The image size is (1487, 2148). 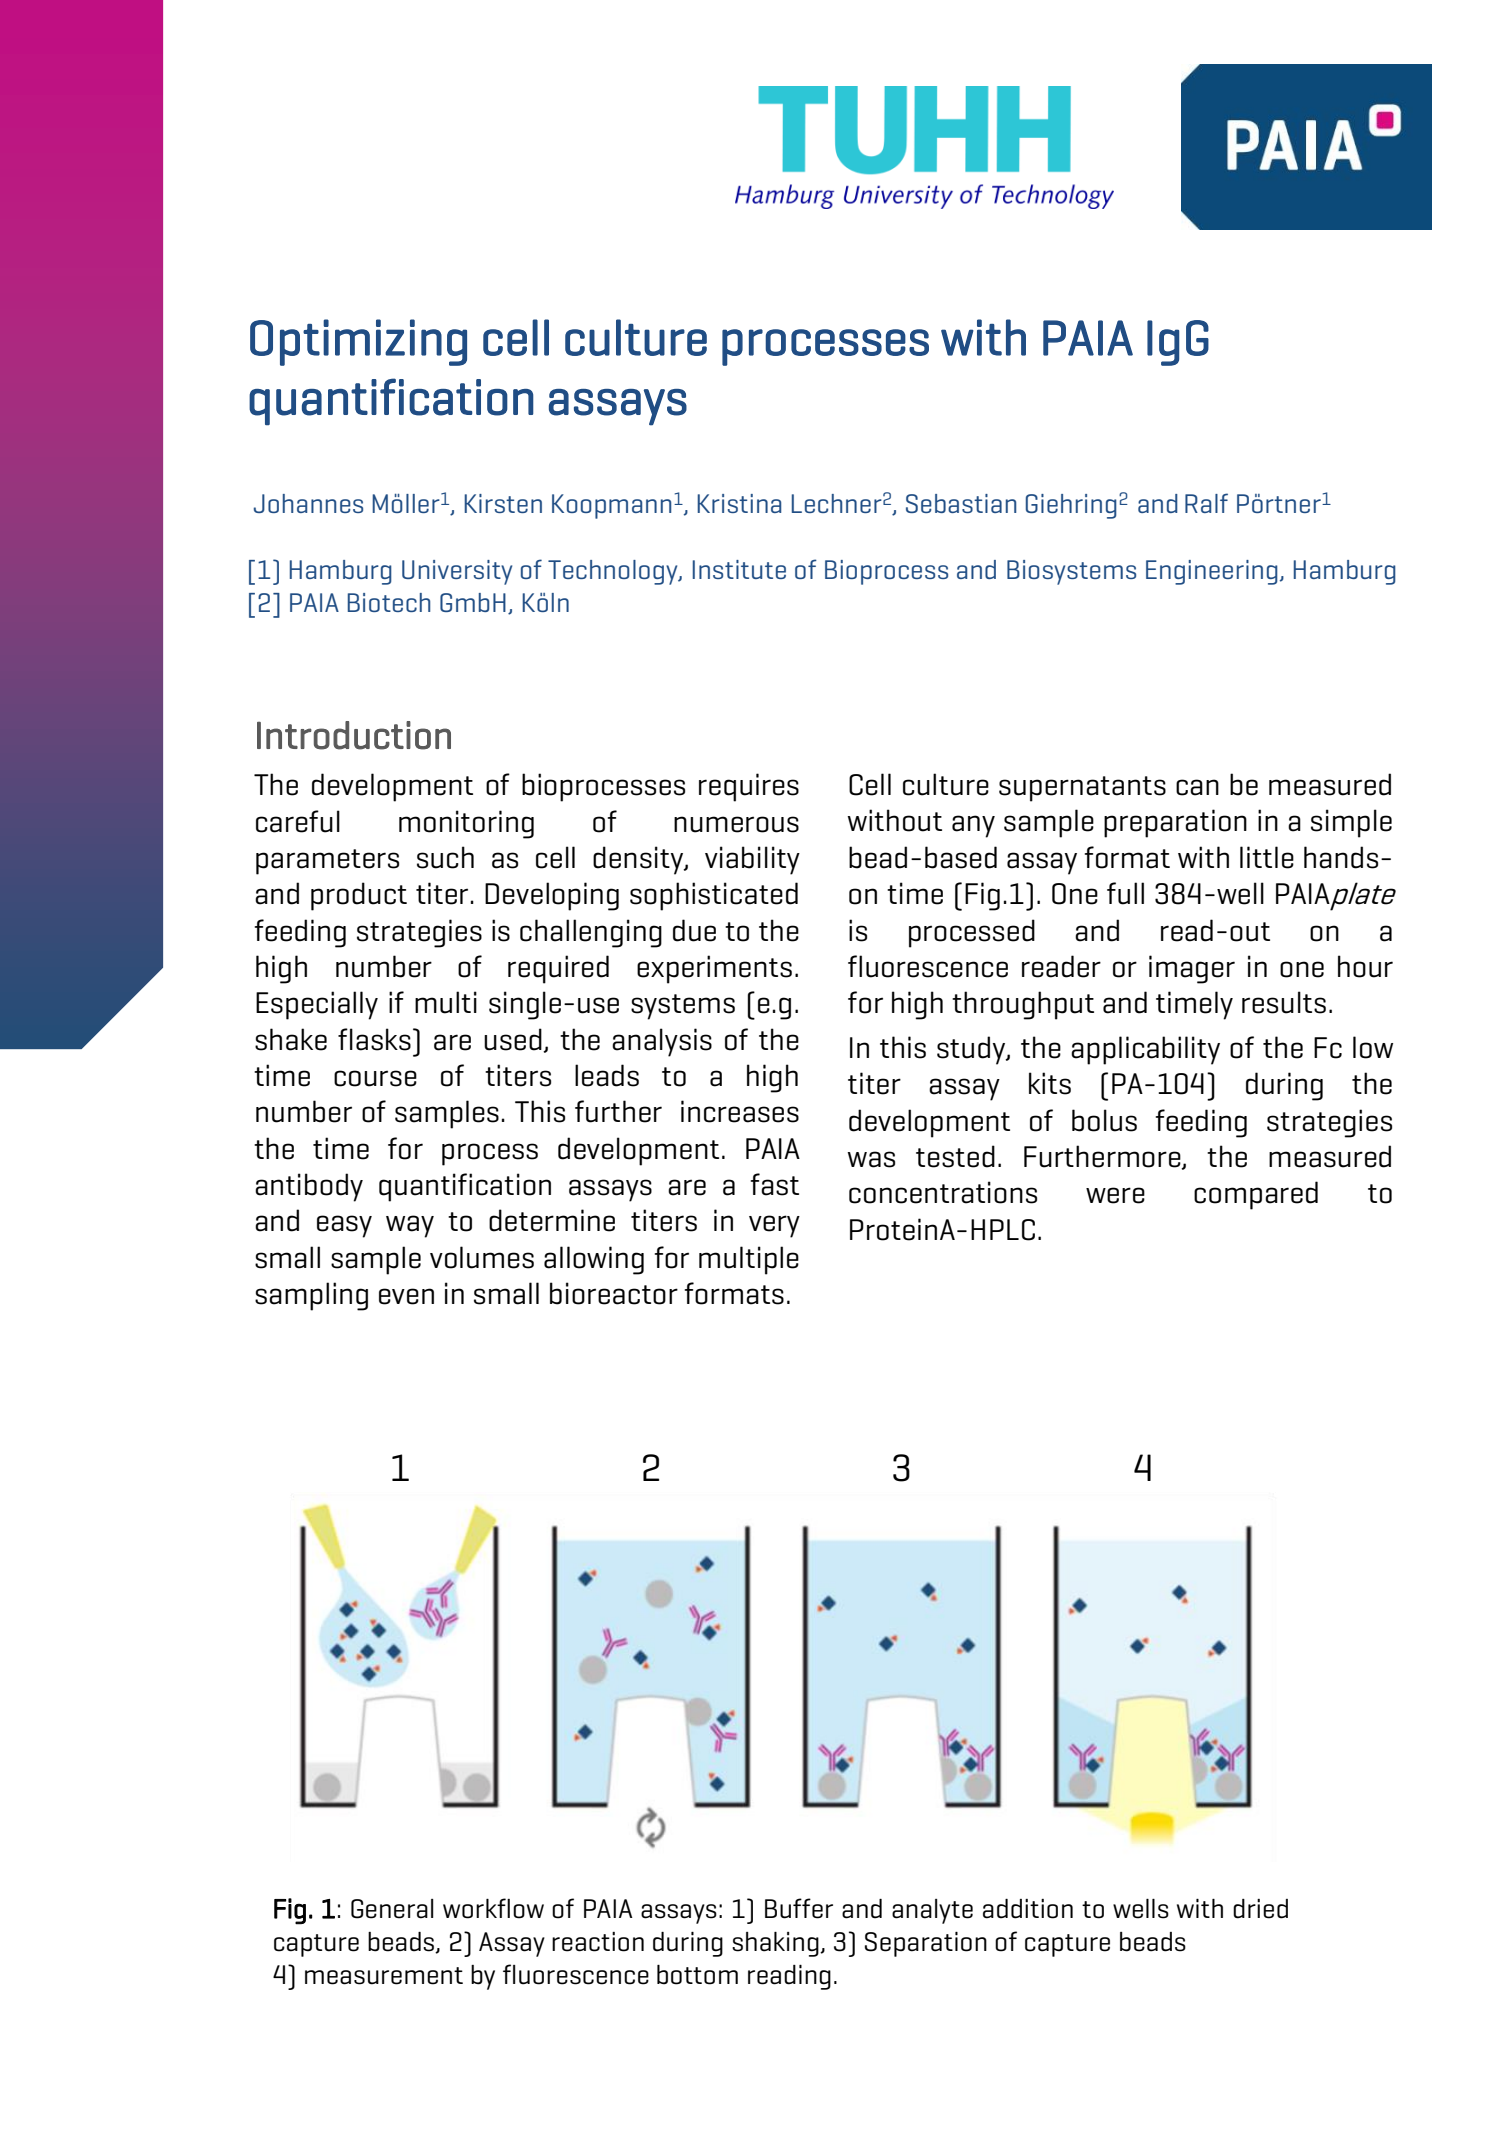 What do you see at coordinates (392, 1909) in the image?
I see `General` at bounding box center [392, 1909].
